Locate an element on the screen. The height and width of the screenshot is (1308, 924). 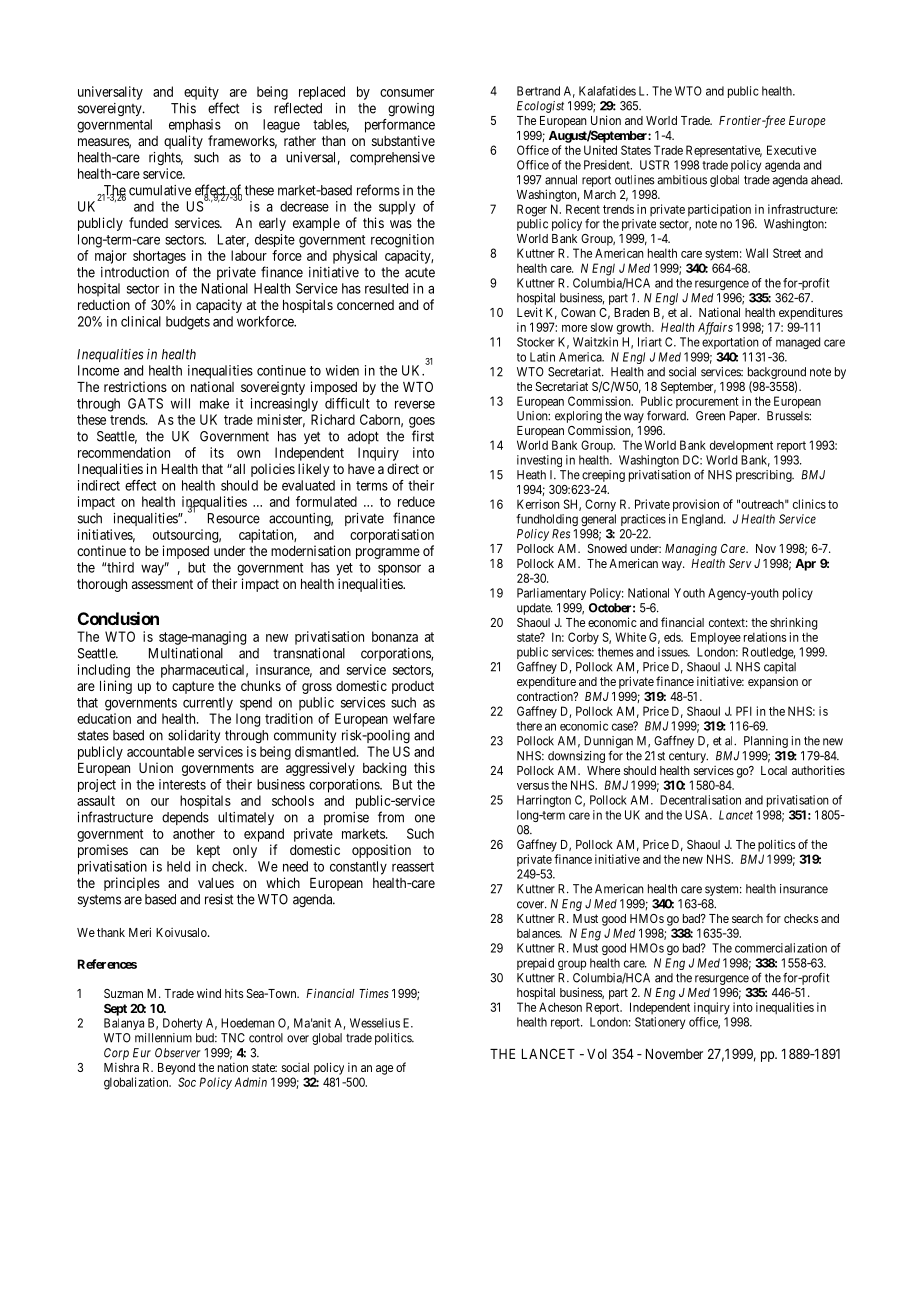
Executive is located at coordinates (791, 150).
